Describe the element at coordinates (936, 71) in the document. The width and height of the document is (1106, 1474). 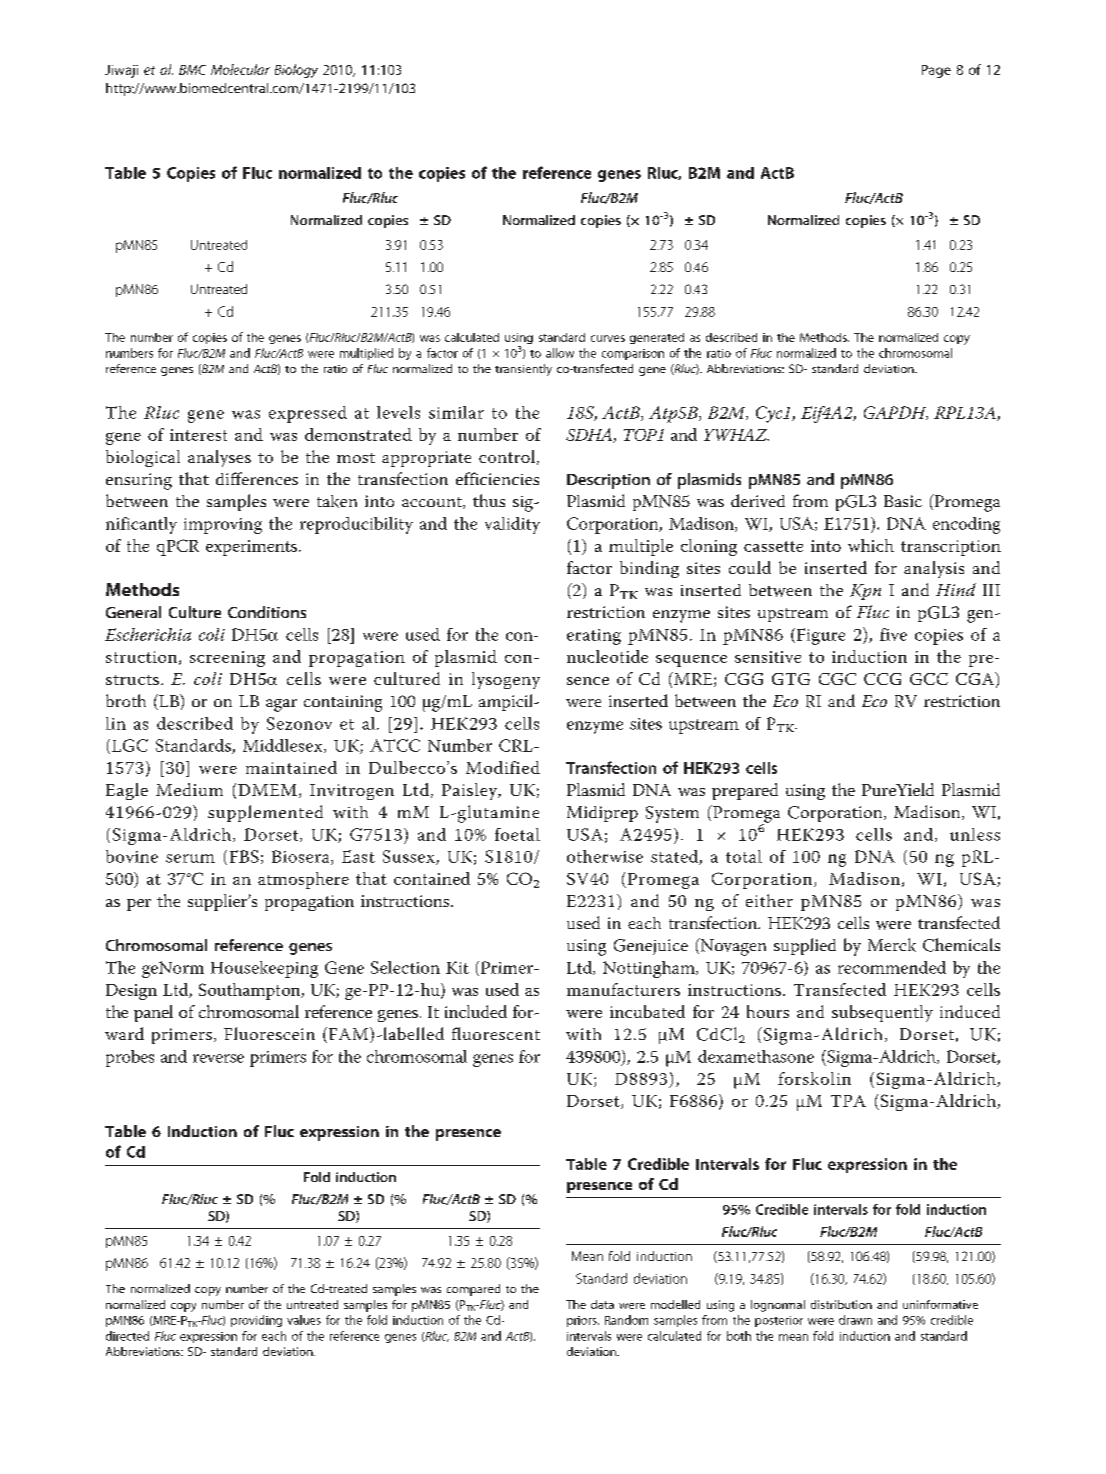
I see `Page` at that location.
